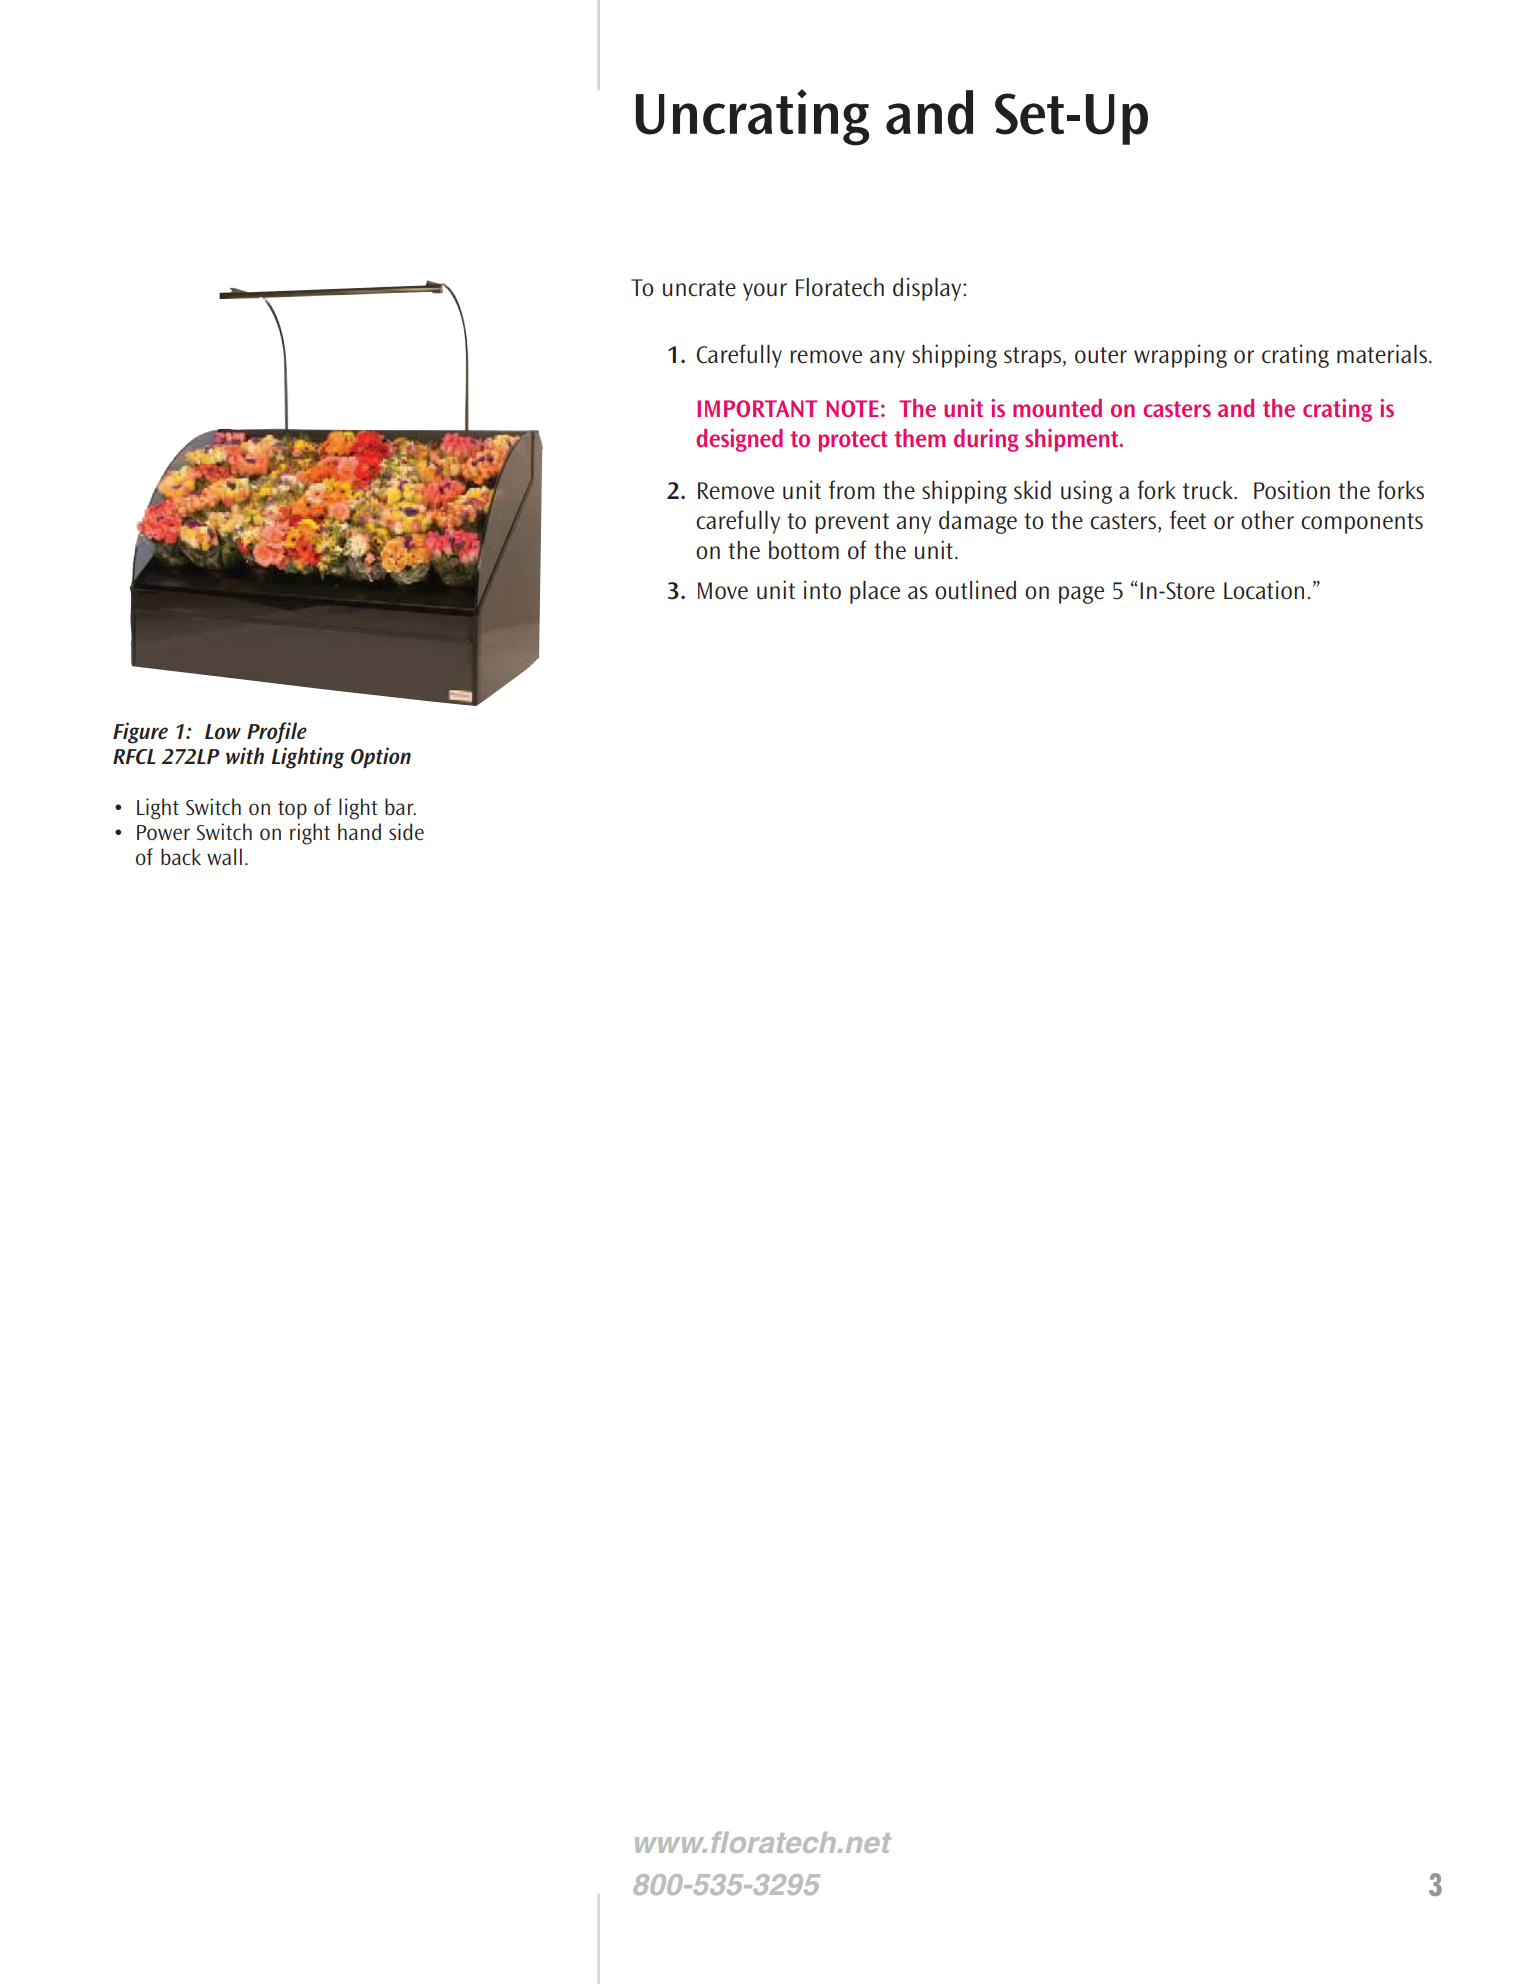 The width and height of the document is (1533, 1984). What do you see at coordinates (406, 831) in the document?
I see `side` at bounding box center [406, 831].
